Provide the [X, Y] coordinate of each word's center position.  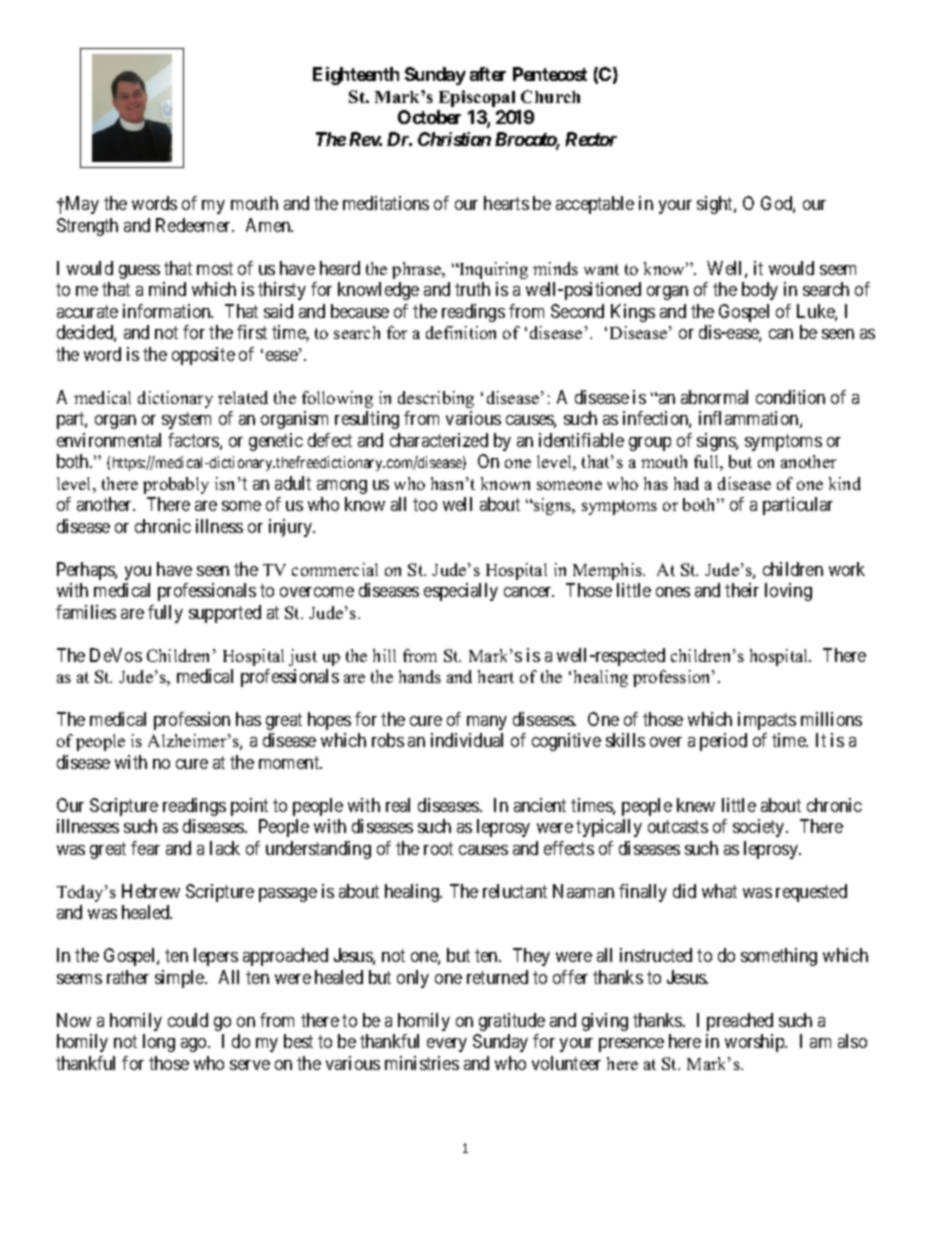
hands [420, 676]
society [760, 828]
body [760, 291]
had [686, 483]
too [425, 504]
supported [225, 614]
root [438, 848]
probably [176, 485]
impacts [767, 721]
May [81, 205]
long [159, 1043]
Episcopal [477, 98]
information [168, 311]
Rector [591, 139]
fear [145, 848]
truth [472, 289]
